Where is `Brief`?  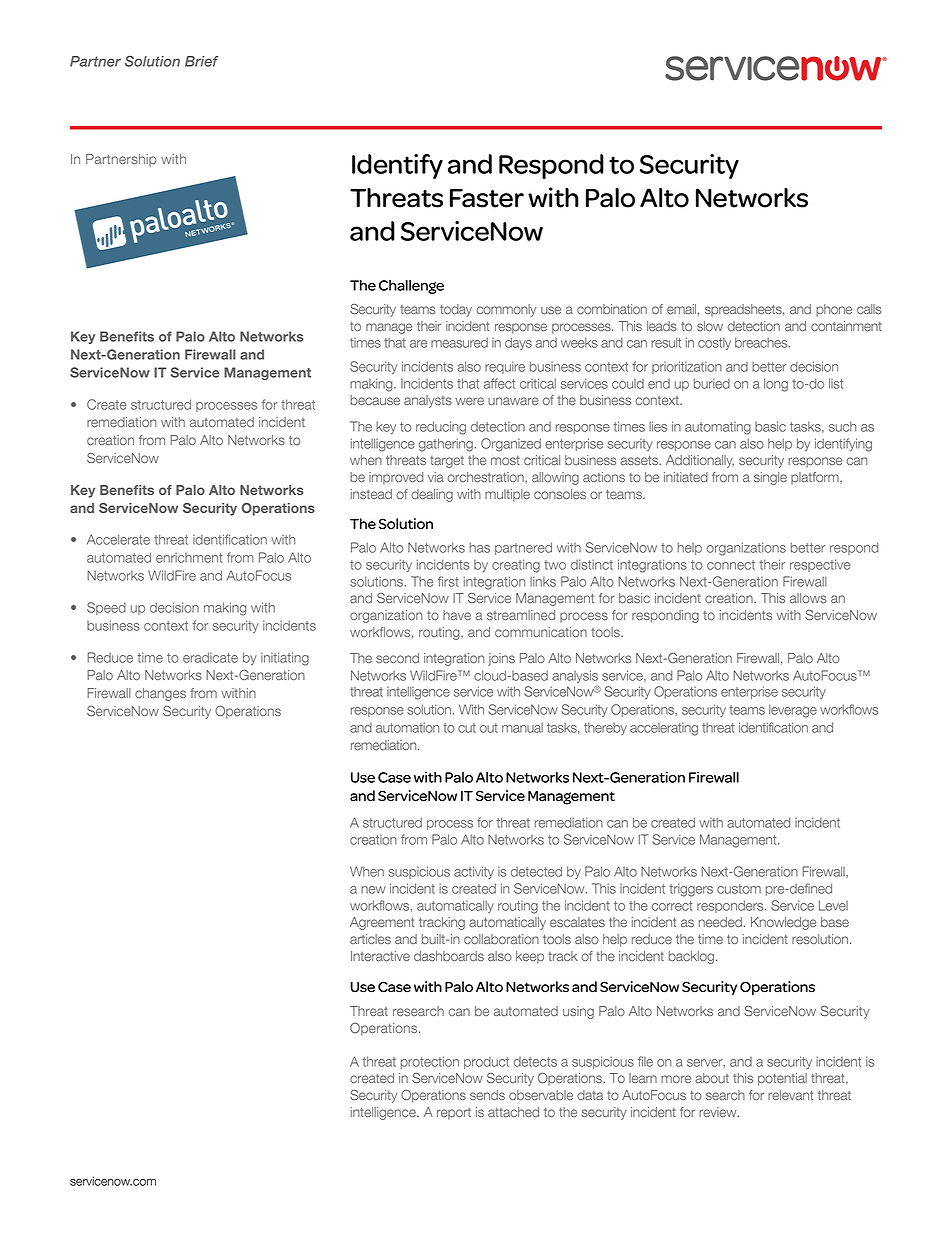 Brief is located at coordinates (201, 61).
